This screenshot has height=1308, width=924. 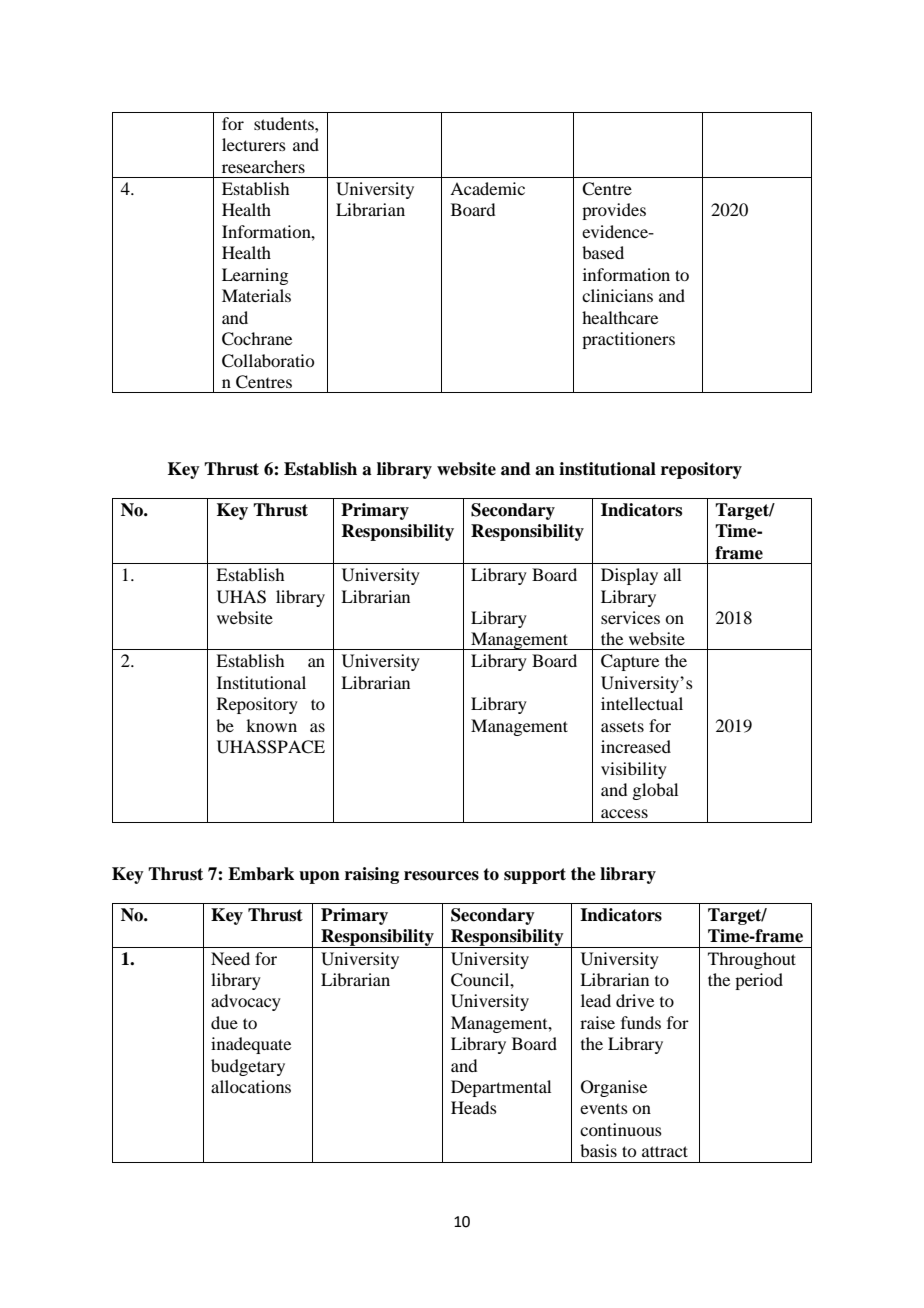 I want to click on Academic, so click(x=487, y=188).
